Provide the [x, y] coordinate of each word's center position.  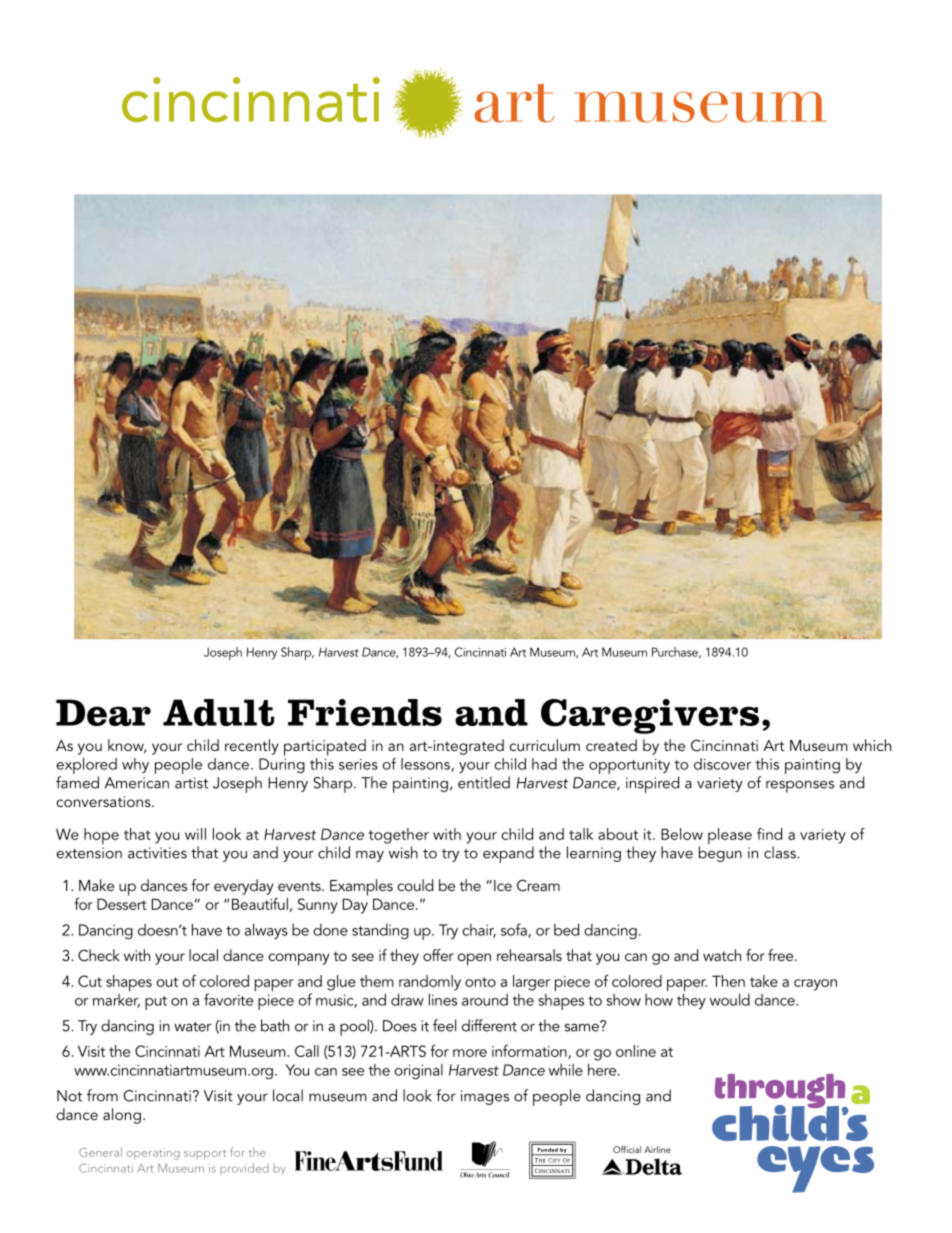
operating [153, 1154]
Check [99, 955]
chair [479, 931]
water [192, 1027]
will [195, 834]
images [485, 1097]
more [470, 1053]
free [782, 955]
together [399, 836]
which [872, 745]
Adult [218, 712]
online [636, 1051]
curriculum [544, 745]
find [769, 834]
